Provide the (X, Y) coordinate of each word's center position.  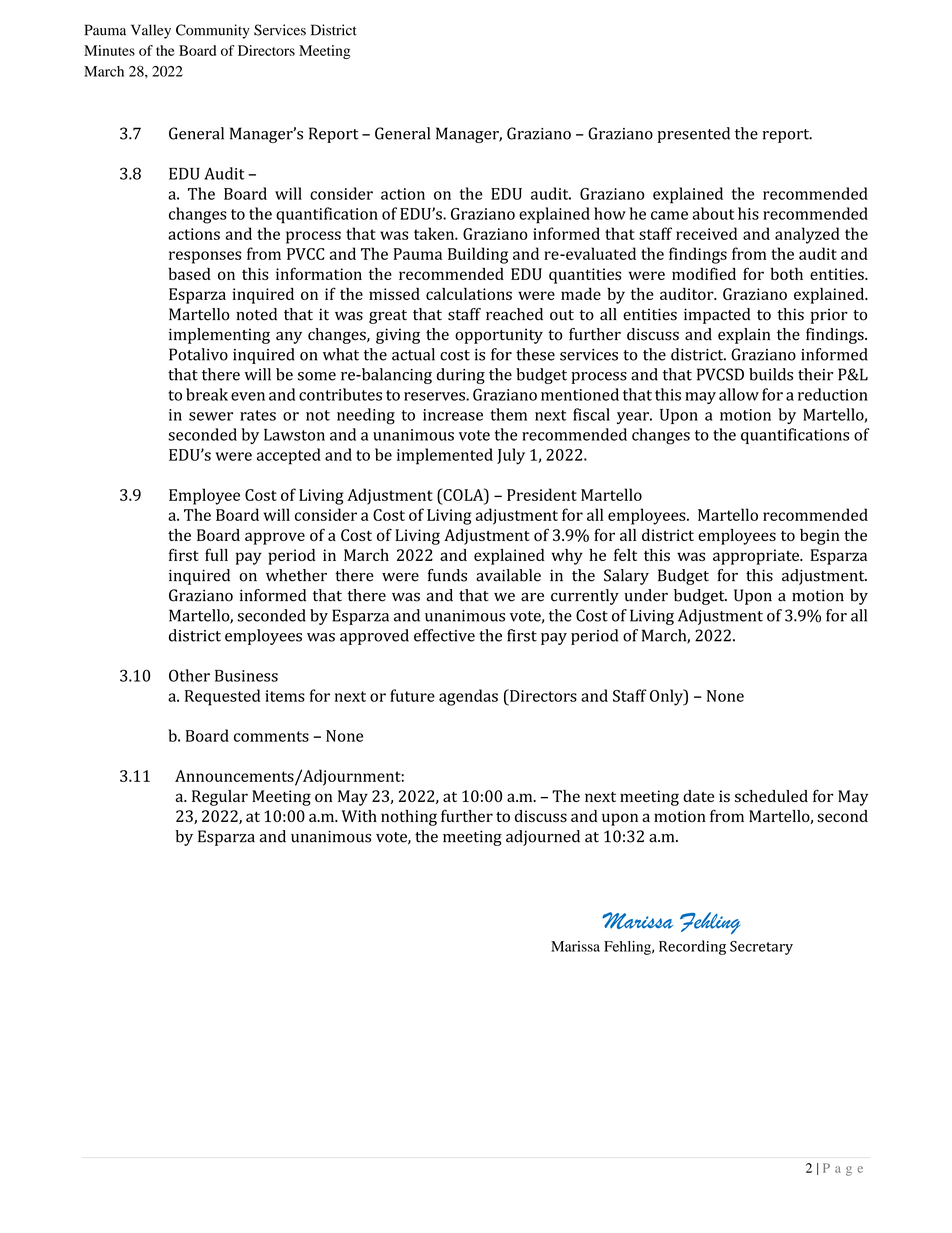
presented (693, 135)
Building (478, 255)
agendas (468, 697)
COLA (463, 494)
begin (820, 537)
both (786, 274)
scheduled (771, 796)
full (216, 554)
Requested (222, 697)
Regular (220, 798)
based (189, 274)
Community (213, 31)
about (713, 213)
